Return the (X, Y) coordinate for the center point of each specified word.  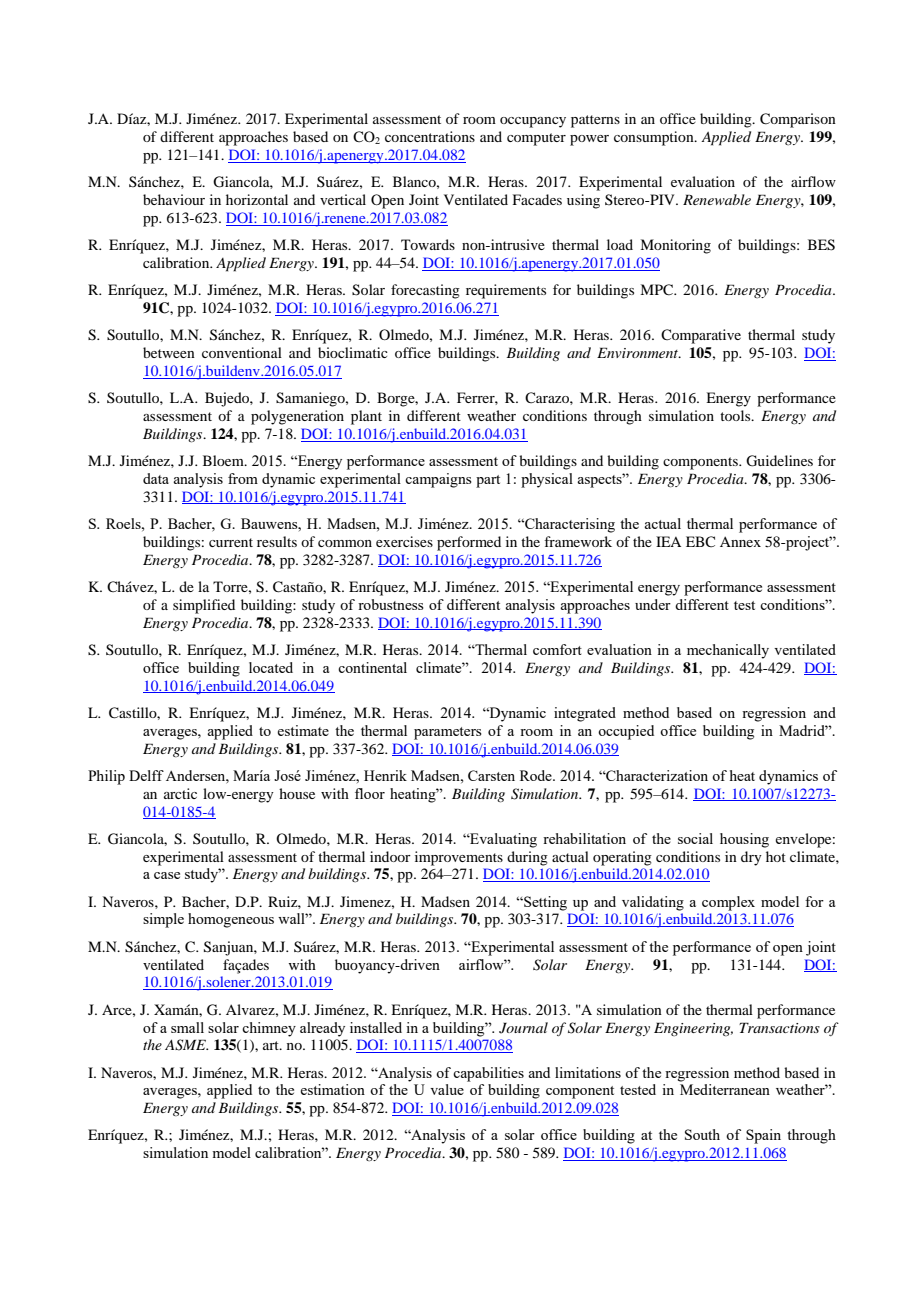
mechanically (728, 651)
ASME (186, 1045)
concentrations (430, 136)
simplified (204, 606)
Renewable (717, 199)
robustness (391, 604)
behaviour (174, 199)
